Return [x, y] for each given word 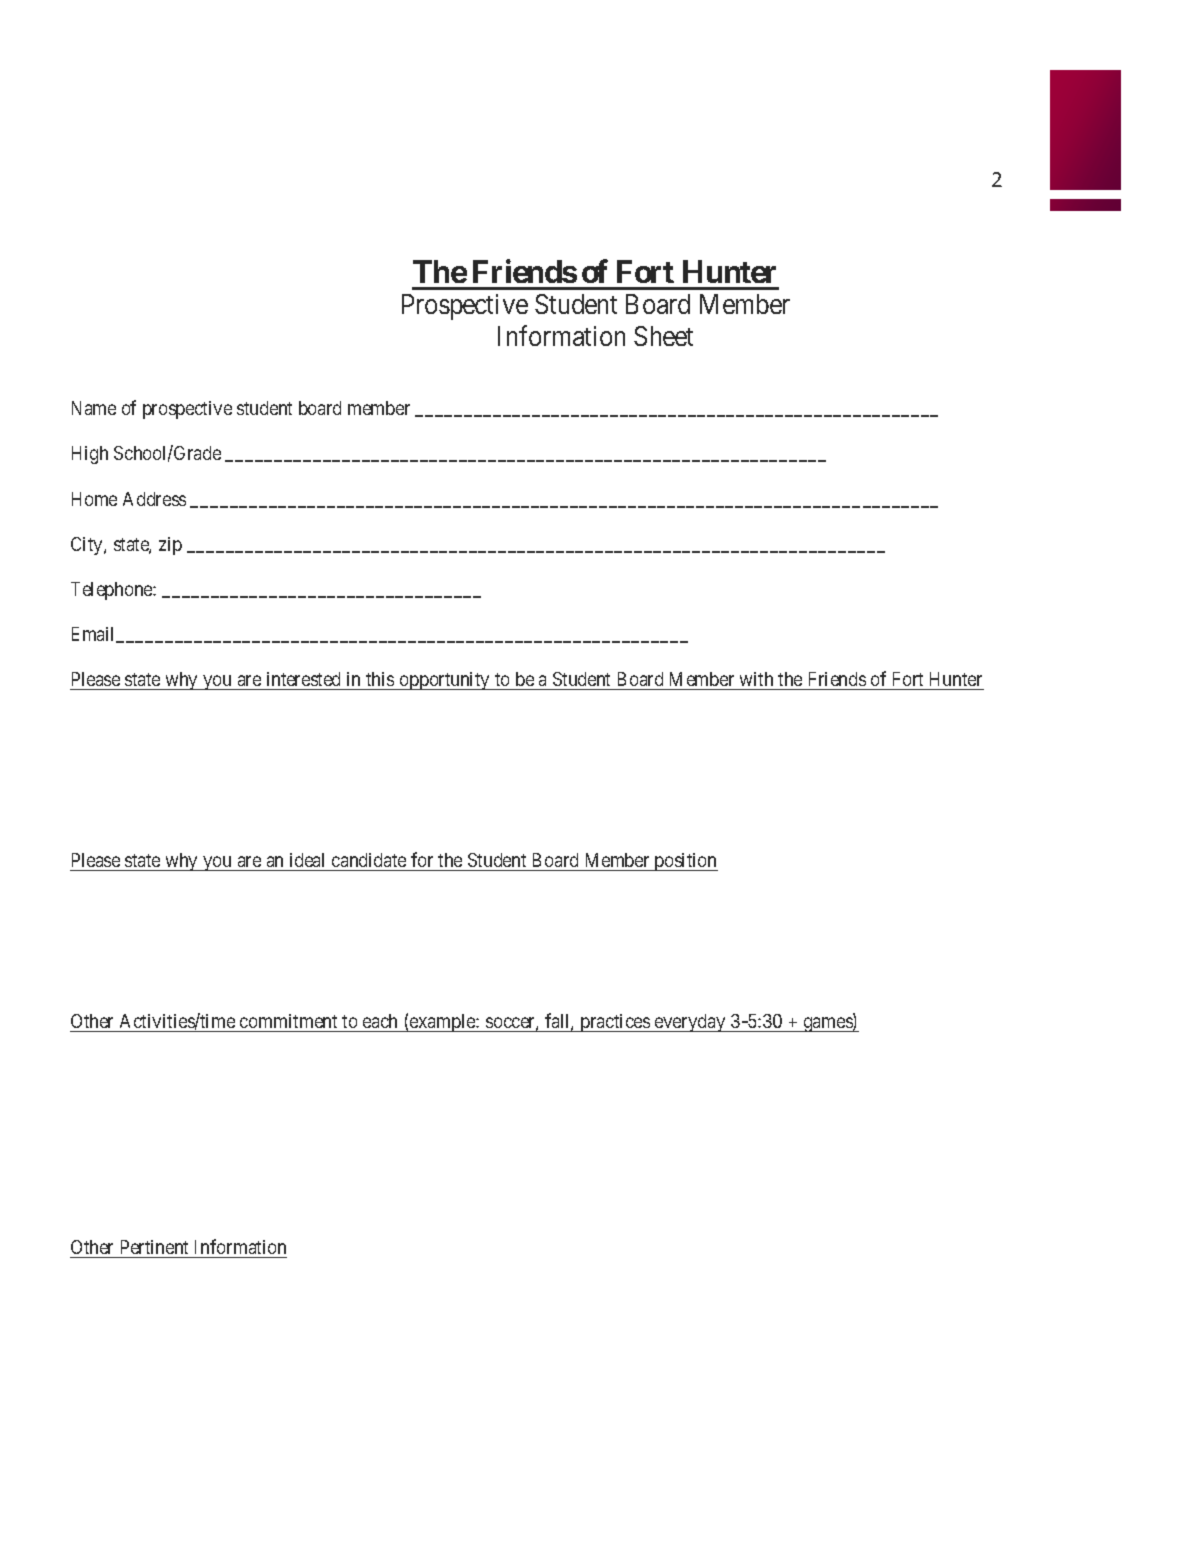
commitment [289, 1023]
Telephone [112, 591]
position [685, 862]
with [756, 679]
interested [303, 679]
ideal [307, 860]
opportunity [445, 681]
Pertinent [154, 1249]
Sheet [663, 336]
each [381, 1023]
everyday [690, 1023]
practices [614, 1023]
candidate [369, 860]
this [380, 679]
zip [170, 546]
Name [94, 408]
